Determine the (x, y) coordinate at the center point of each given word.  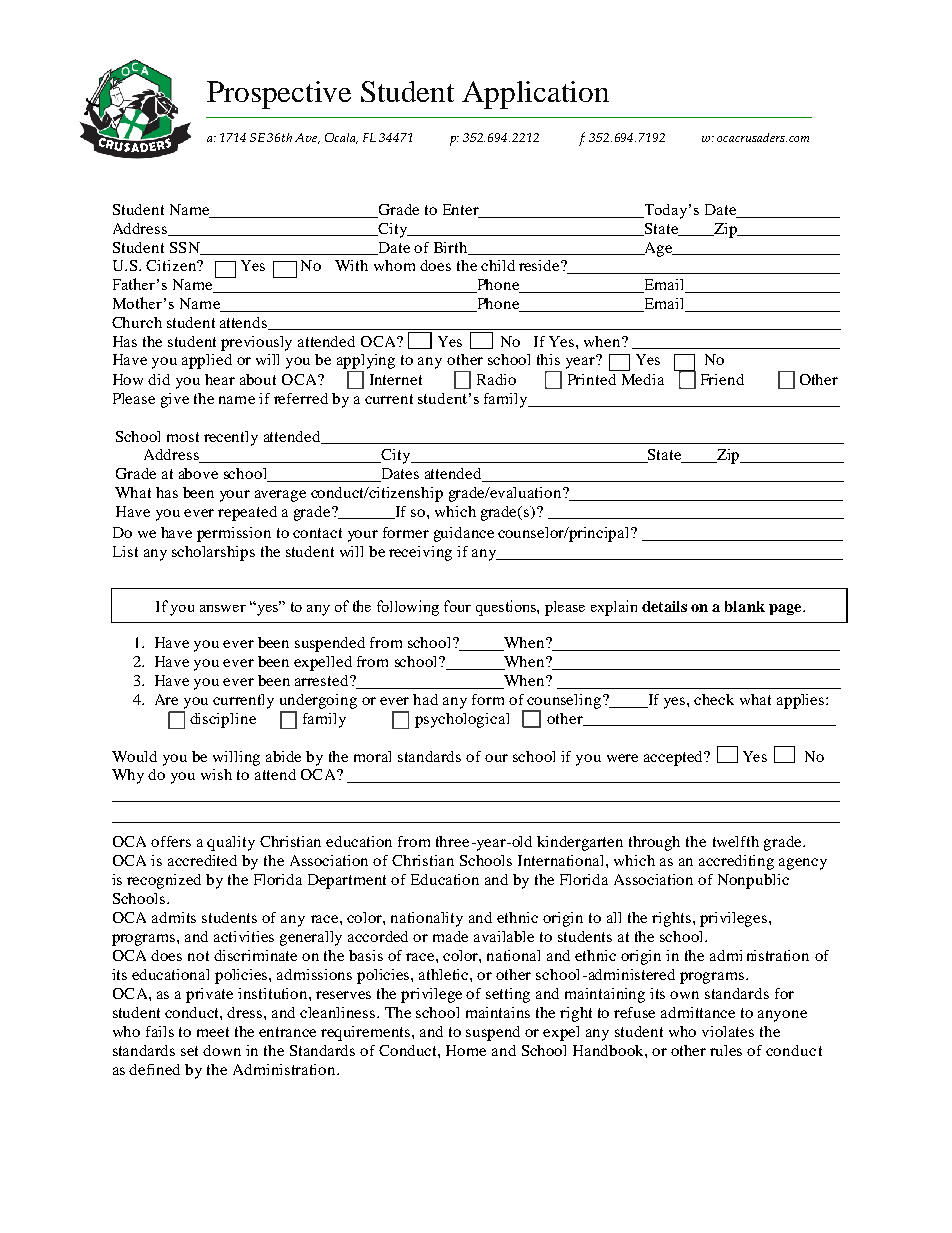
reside (540, 265)
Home (466, 1050)
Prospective (279, 95)
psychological (462, 720)
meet (213, 1032)
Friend (722, 379)
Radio (496, 379)
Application (535, 95)
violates (728, 1031)
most (183, 437)
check (714, 699)
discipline (223, 720)
